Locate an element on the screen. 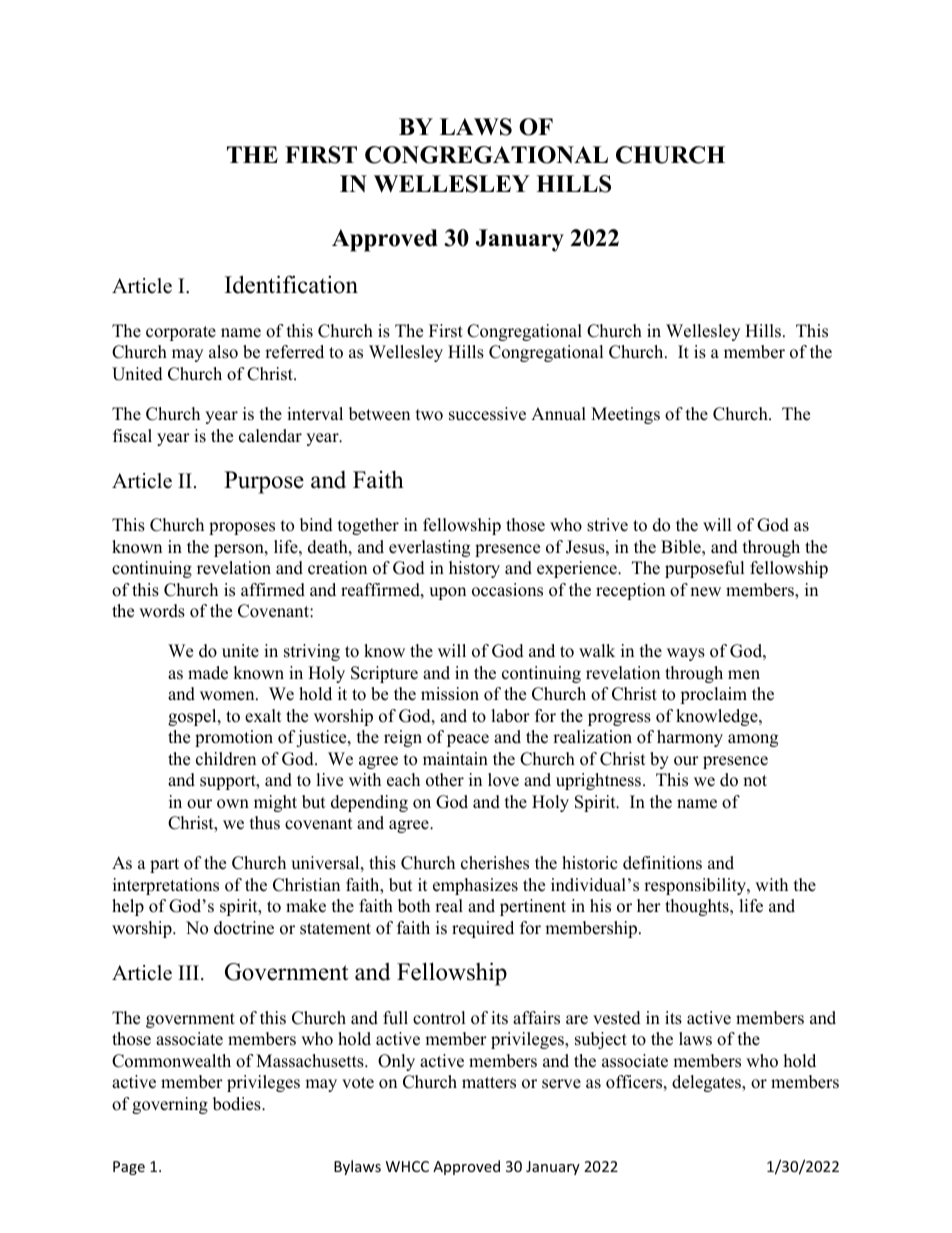  peace is located at coordinates (468, 740).
